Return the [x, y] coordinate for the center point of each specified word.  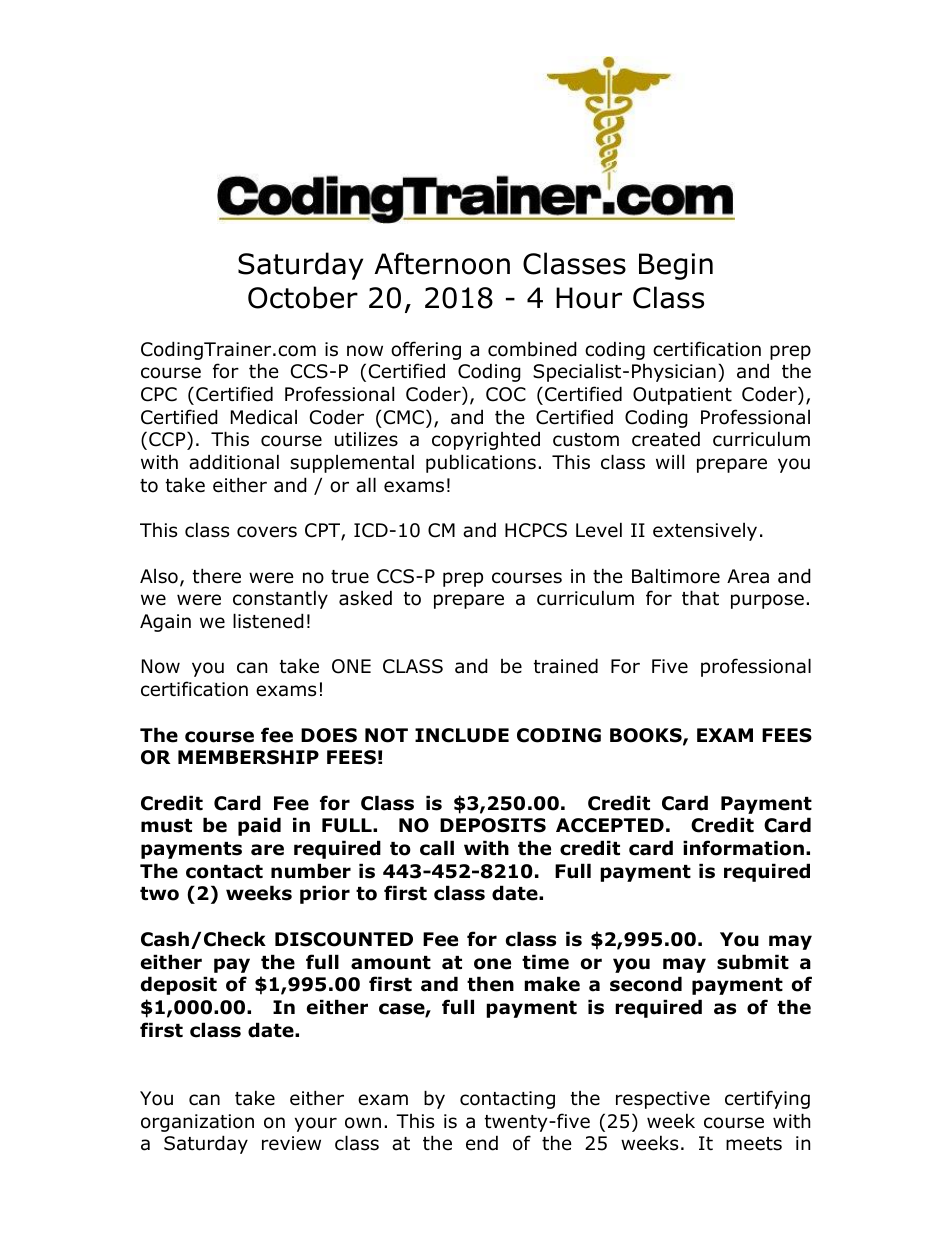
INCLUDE [462, 735]
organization [197, 1123]
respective [663, 1100]
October [303, 297]
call [437, 848]
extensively [705, 532]
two [159, 894]
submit [753, 962]
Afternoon [442, 263]
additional [234, 462]
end [482, 1143]
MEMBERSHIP [248, 757]
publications [481, 463]
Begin [676, 266]
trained [566, 666]
